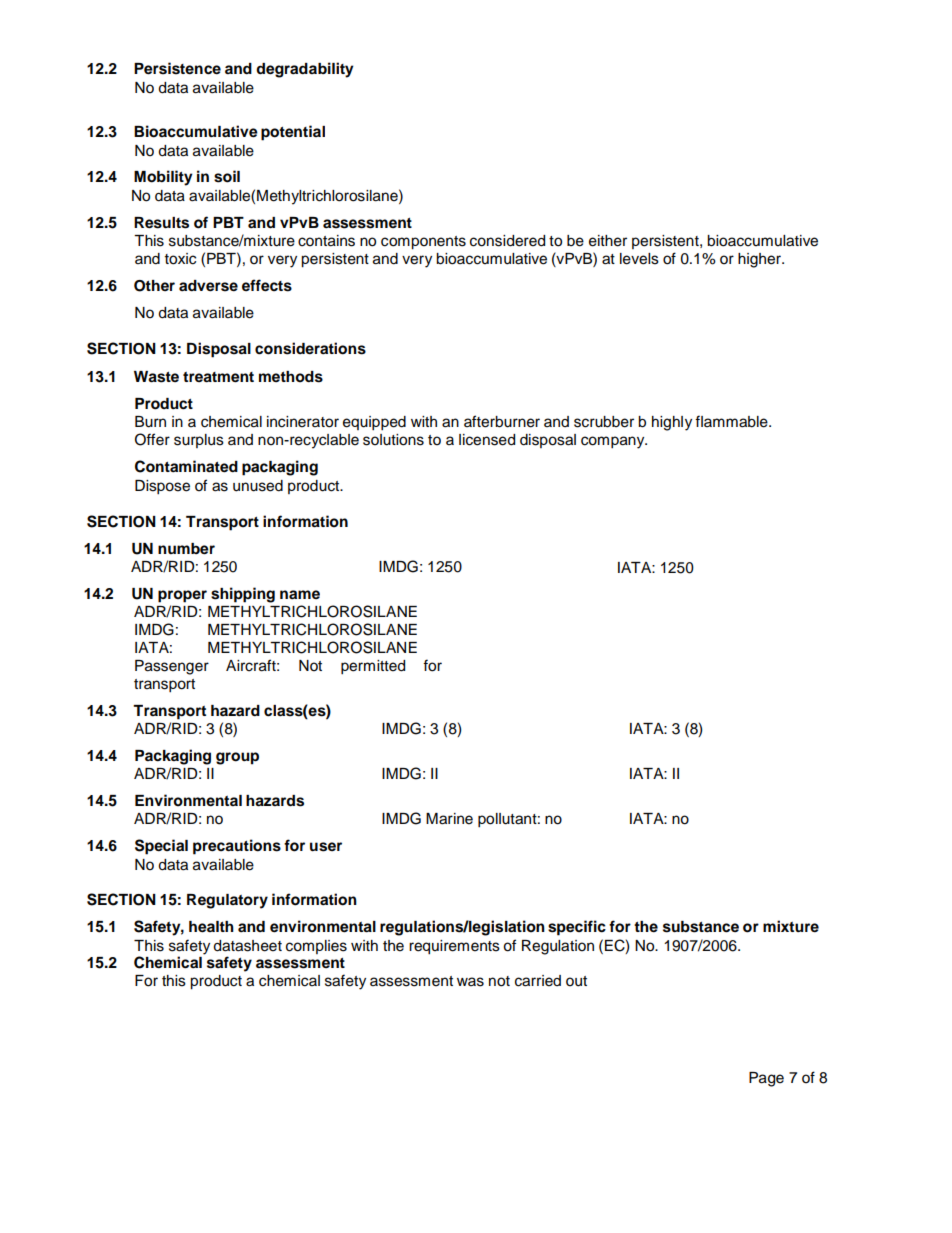 Image resolution: width=952 pixels, height=1233 pixels. I want to click on treatment, so click(218, 377).
